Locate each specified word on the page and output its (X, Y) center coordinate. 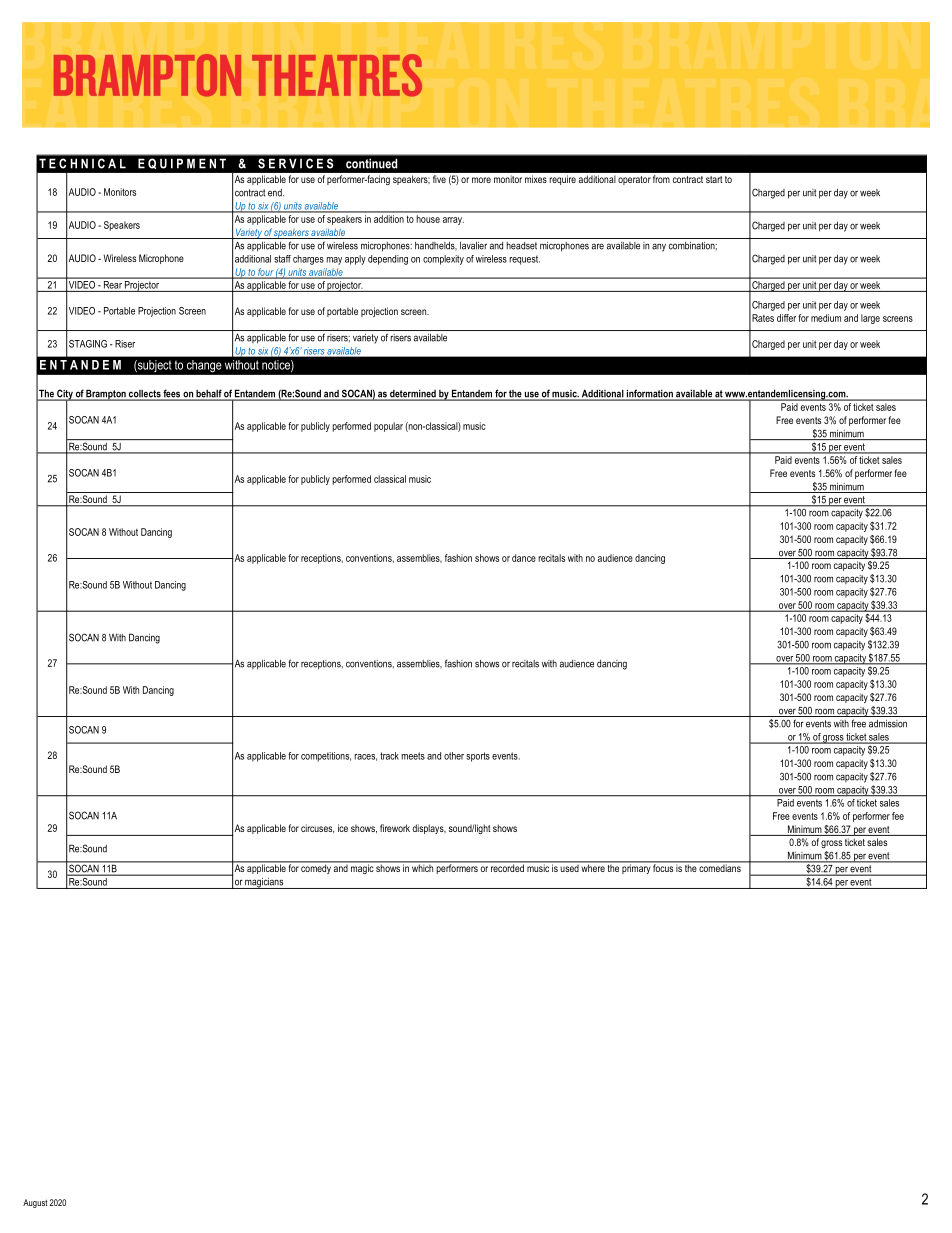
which (423, 867)
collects (144, 395)
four (265, 273)
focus (663, 867)
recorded (507, 867)
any (659, 247)
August (35, 1203)
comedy (316, 868)
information (650, 394)
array (453, 221)
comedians (720, 867)
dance (524, 558)
